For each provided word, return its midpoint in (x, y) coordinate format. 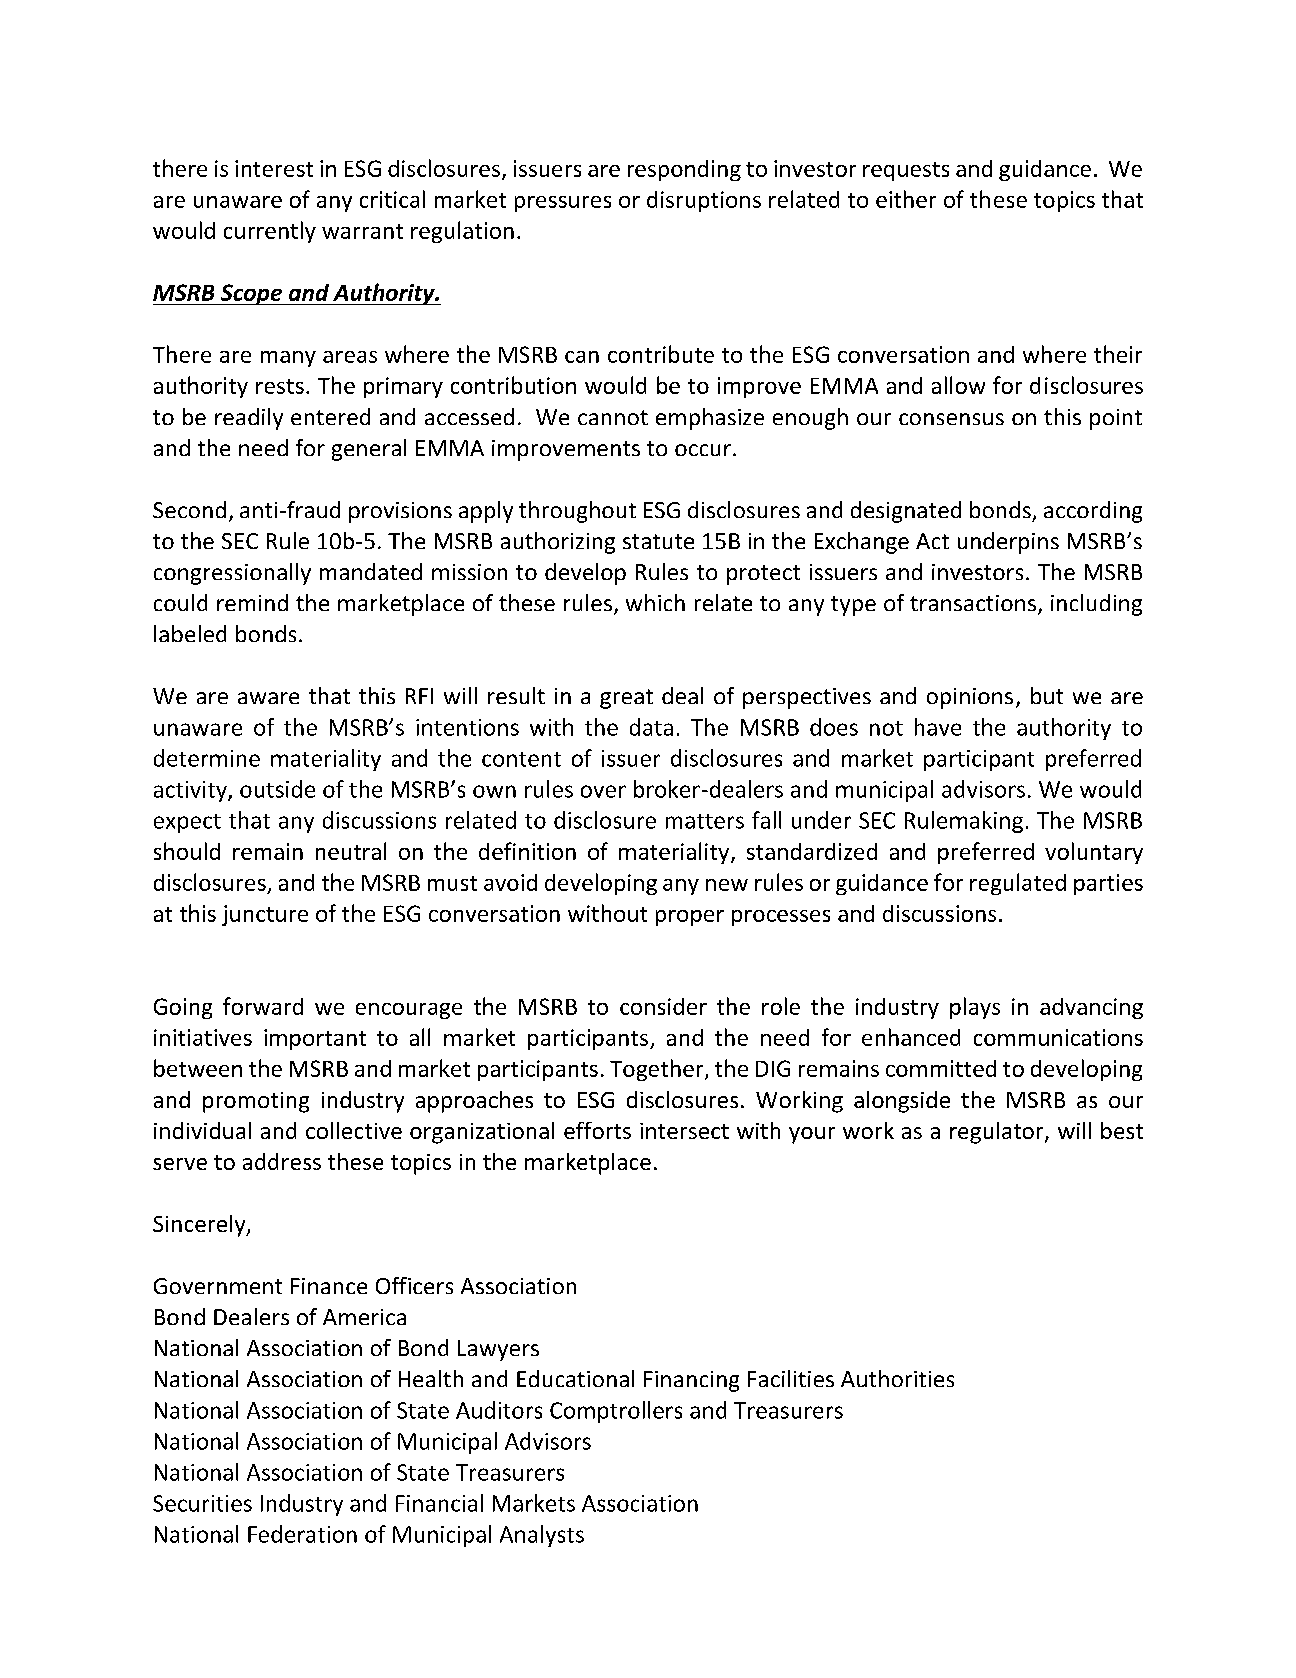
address (282, 1161)
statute (658, 541)
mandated (371, 571)
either (906, 199)
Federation (302, 1534)
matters (705, 821)
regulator (998, 1133)
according (1093, 512)
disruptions (704, 201)
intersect (684, 1131)
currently (270, 232)
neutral (351, 851)
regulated (1018, 884)
